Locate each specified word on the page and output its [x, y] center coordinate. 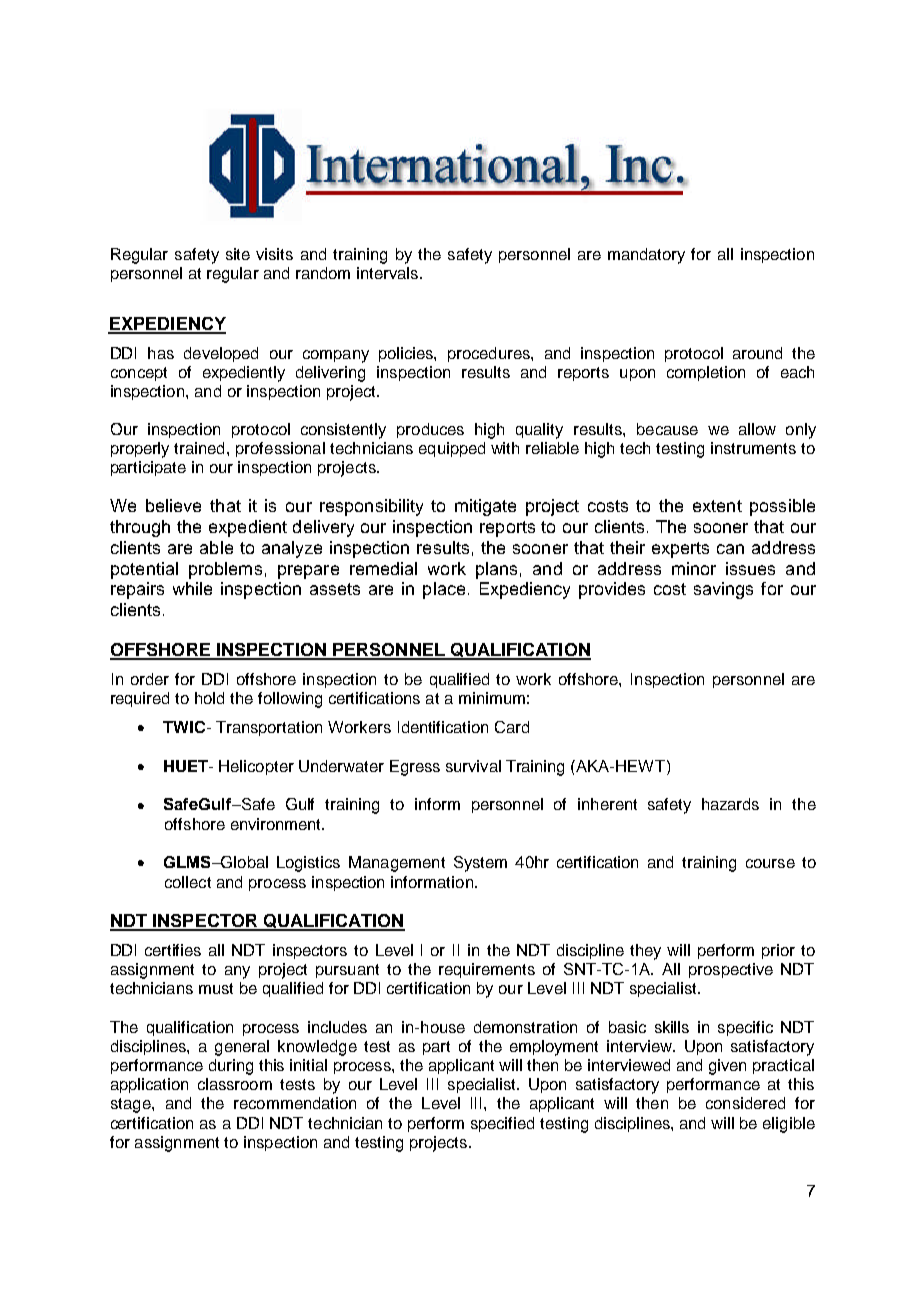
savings [723, 590]
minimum [492, 698]
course [770, 863]
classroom [235, 1084]
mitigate [485, 507]
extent [717, 506]
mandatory [646, 256]
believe [173, 505]
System [480, 864]
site [238, 254]
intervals [389, 273]
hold [209, 698]
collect [188, 882]
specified [502, 1124]
